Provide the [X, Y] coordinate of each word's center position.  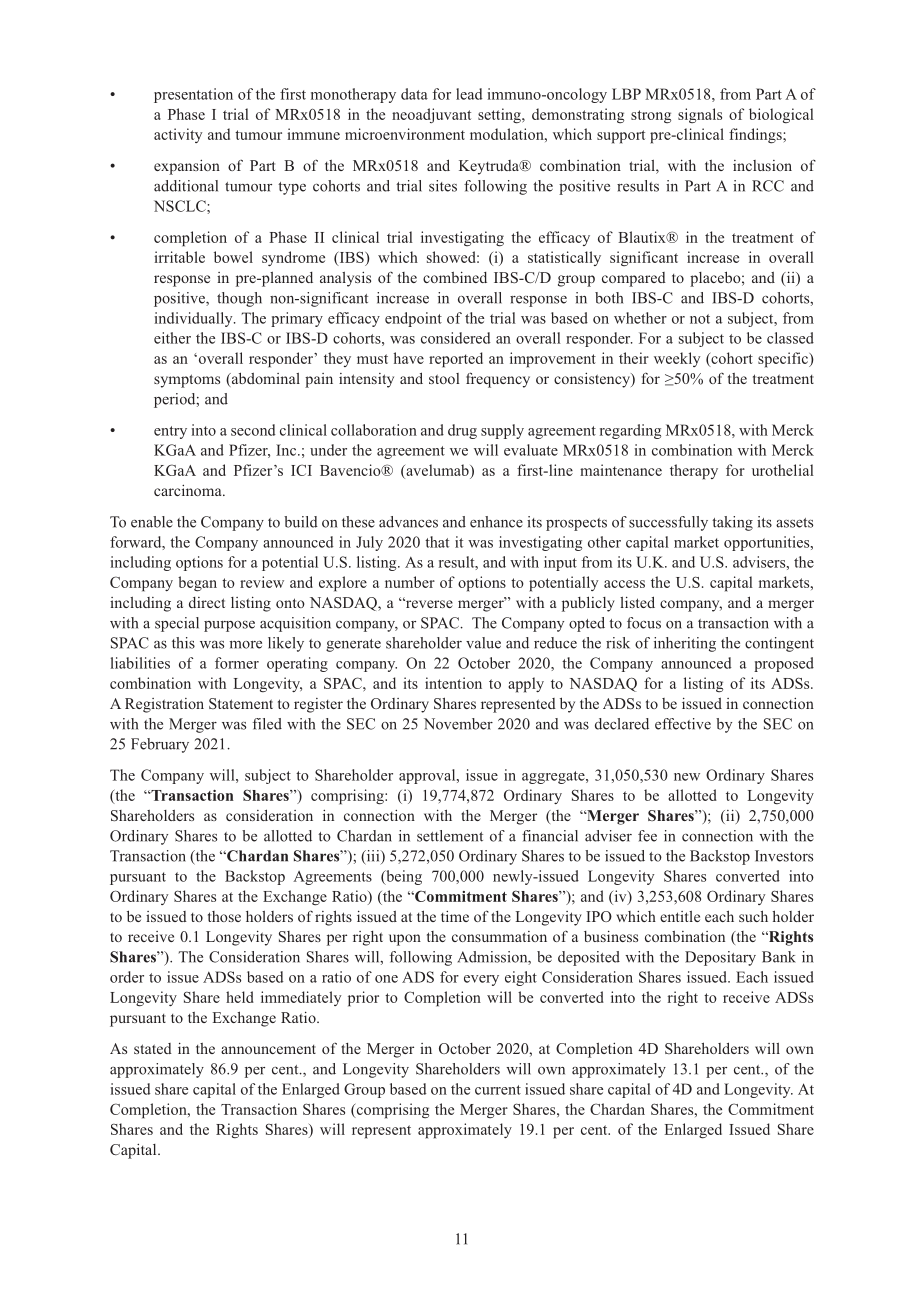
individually [195, 319]
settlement [450, 836]
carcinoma [189, 490]
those [224, 916]
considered [456, 338]
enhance [496, 522]
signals [700, 115]
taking [732, 523]
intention [453, 683]
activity [178, 135]
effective [683, 724]
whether [640, 318]
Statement [241, 703]
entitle [680, 916]
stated [153, 1048]
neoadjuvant [431, 115]
